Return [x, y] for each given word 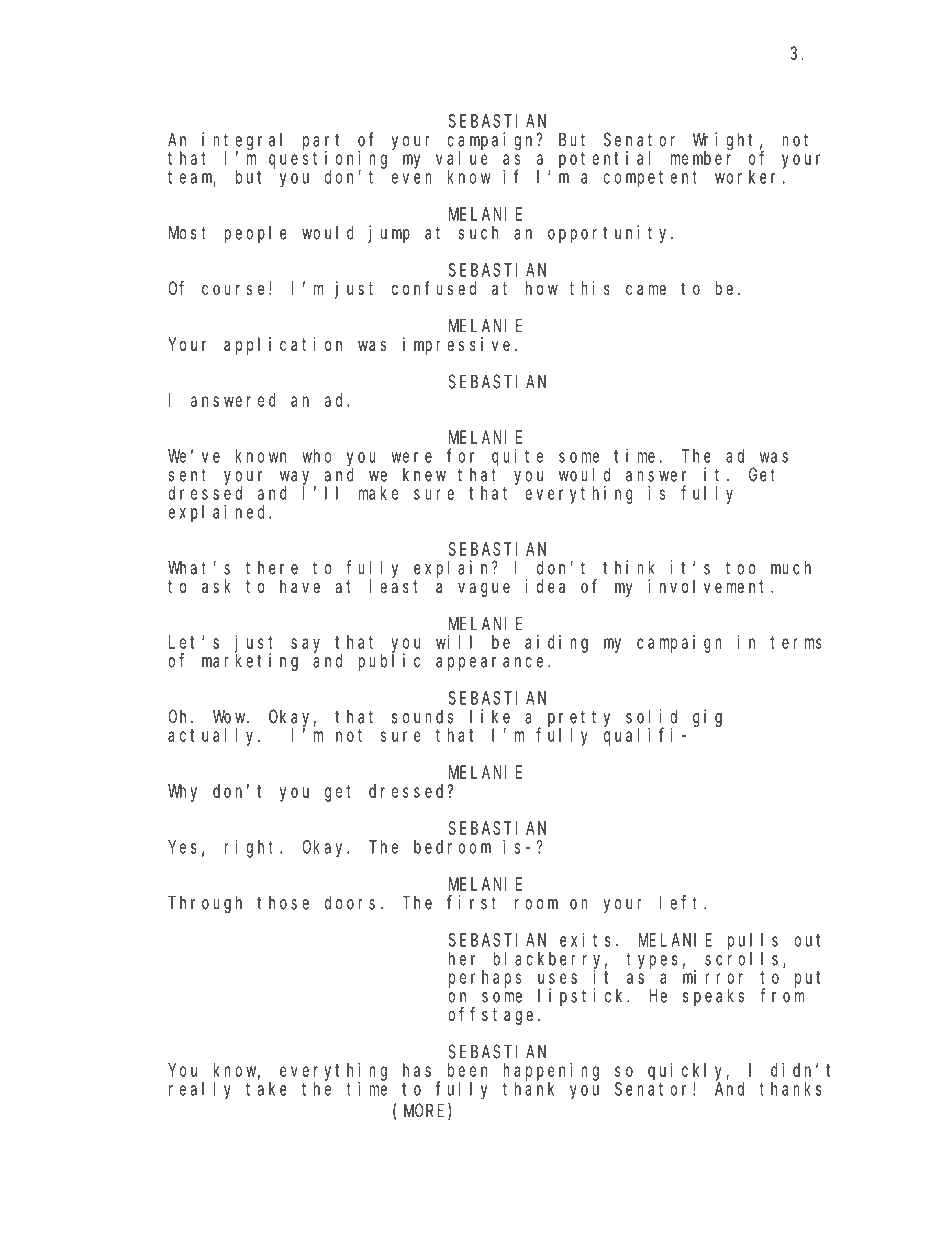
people [255, 234]
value [462, 158]
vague [484, 589]
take [266, 1089]
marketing [250, 662]
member [701, 158]
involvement [710, 586]
